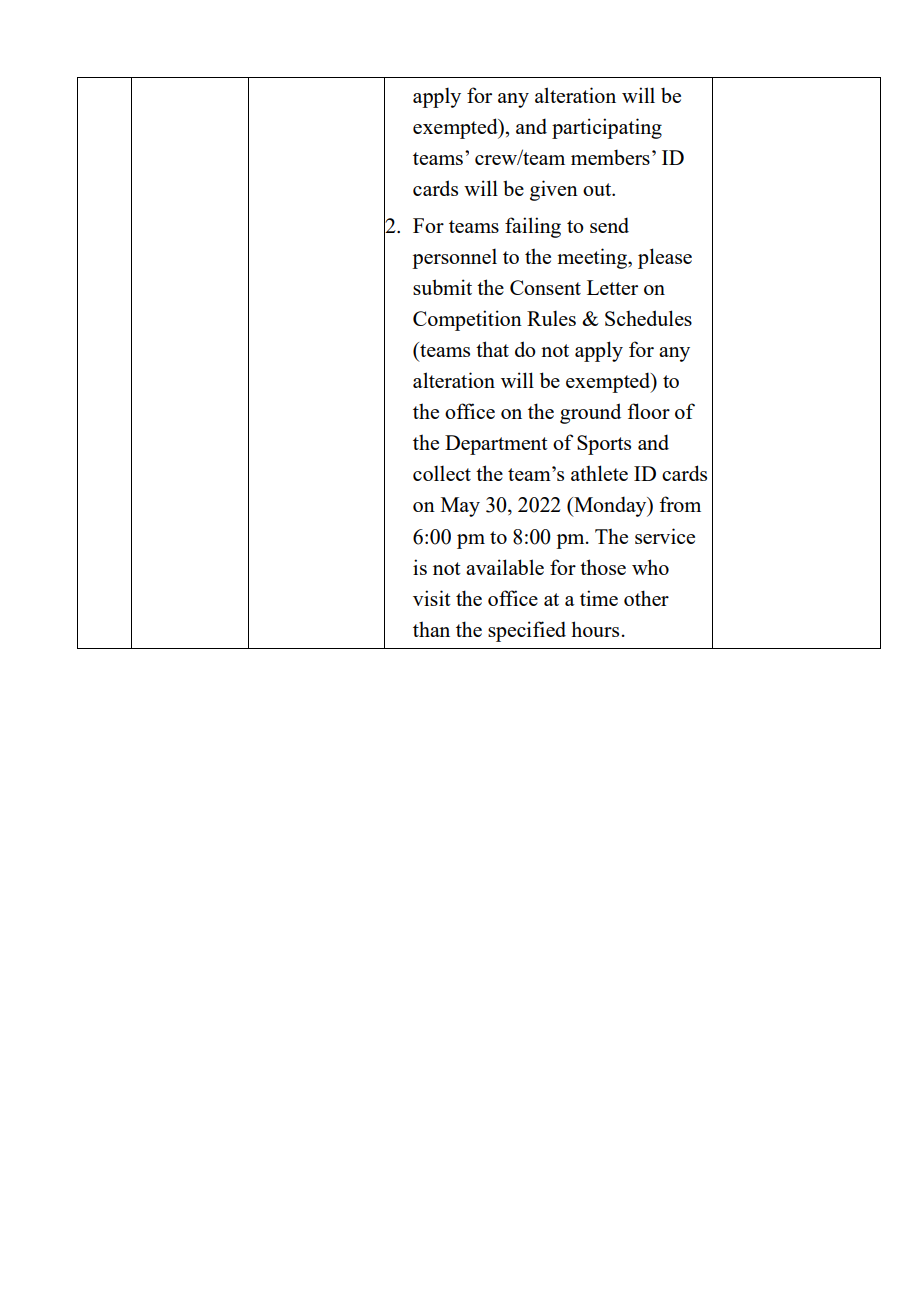  I want to click on floor, so click(648, 411).
